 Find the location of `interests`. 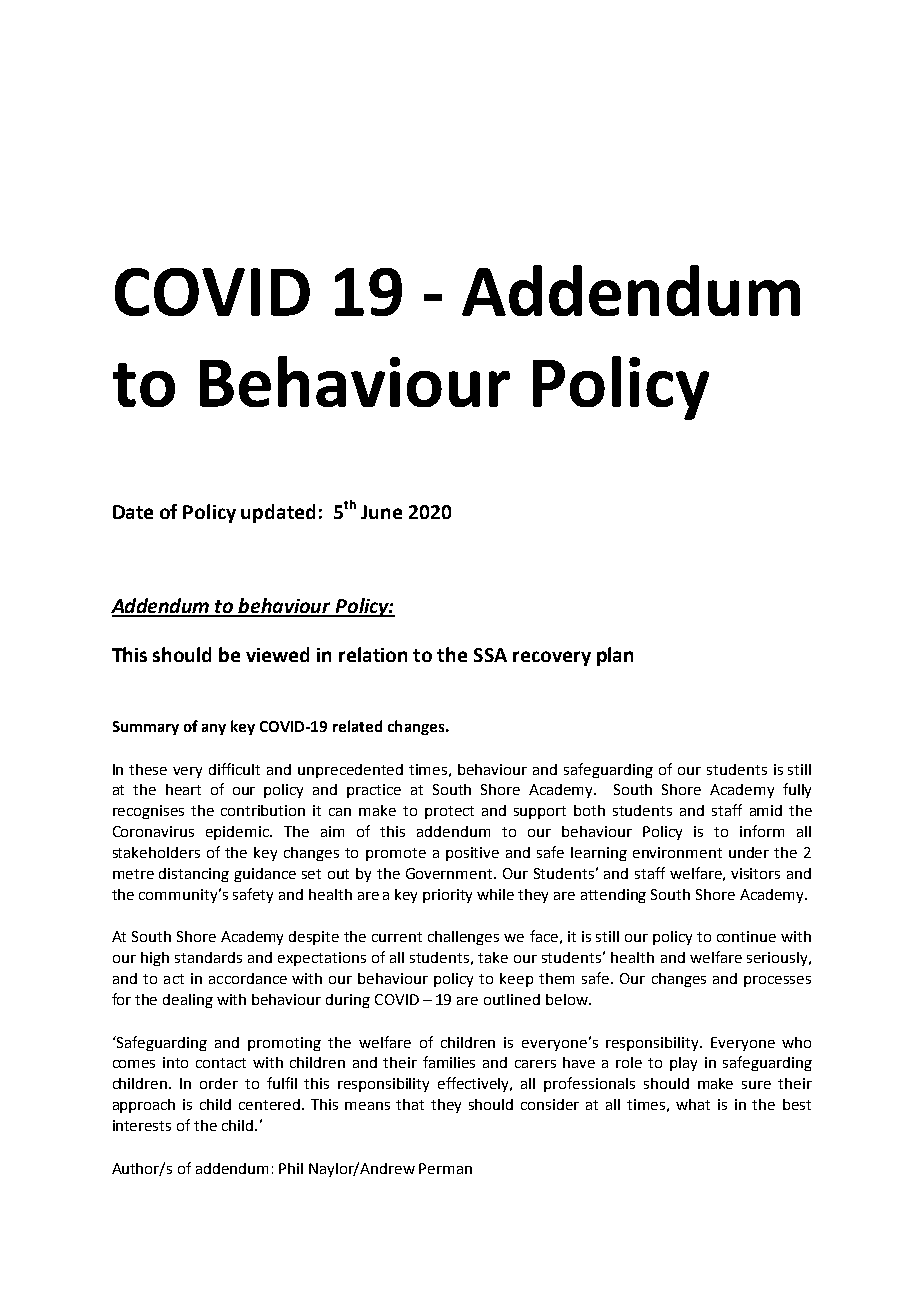

interests is located at coordinates (142, 1125).
